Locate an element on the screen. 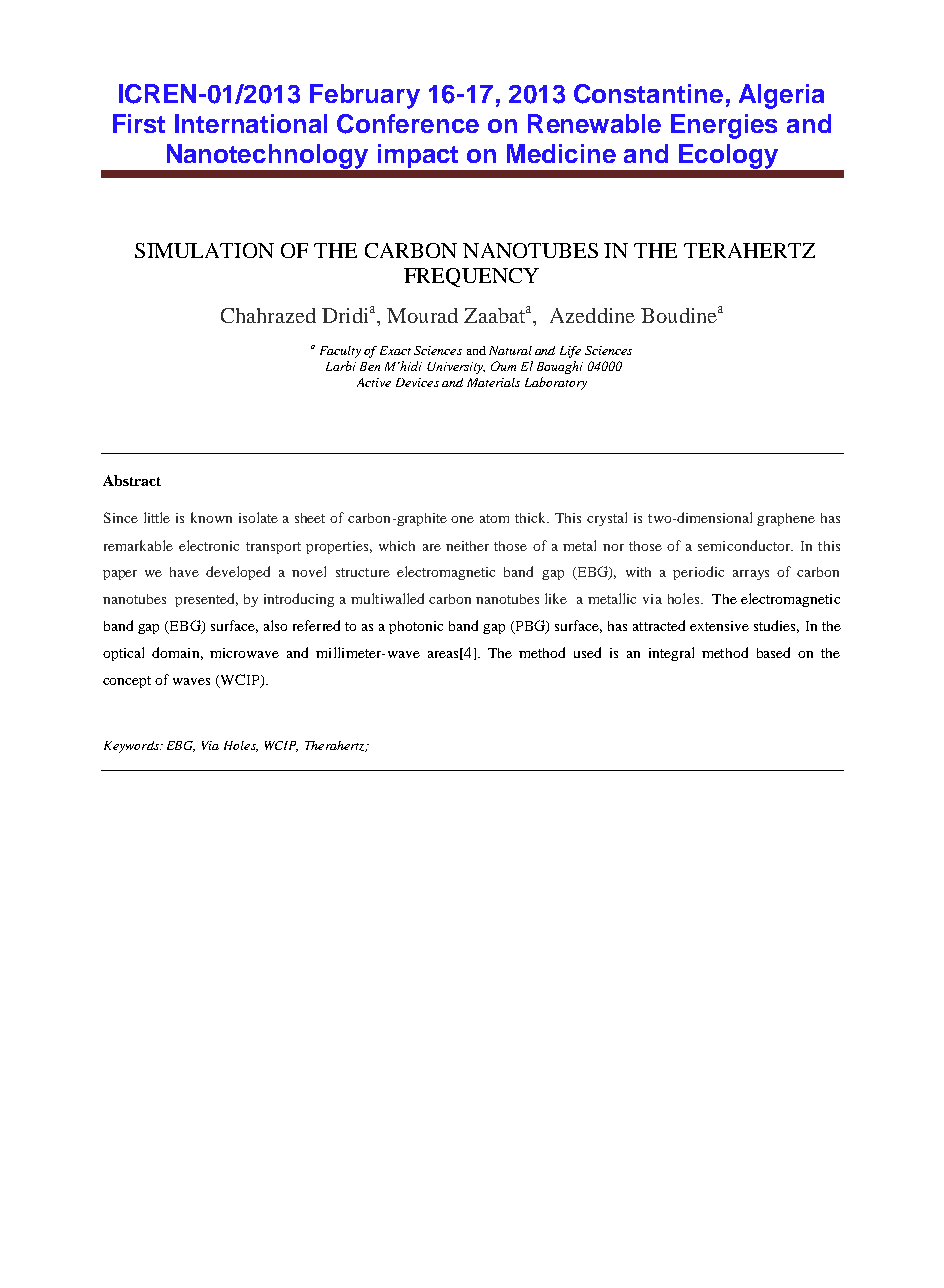 This screenshot has height=1288, width=944. semiconductor is located at coordinates (745, 545).
